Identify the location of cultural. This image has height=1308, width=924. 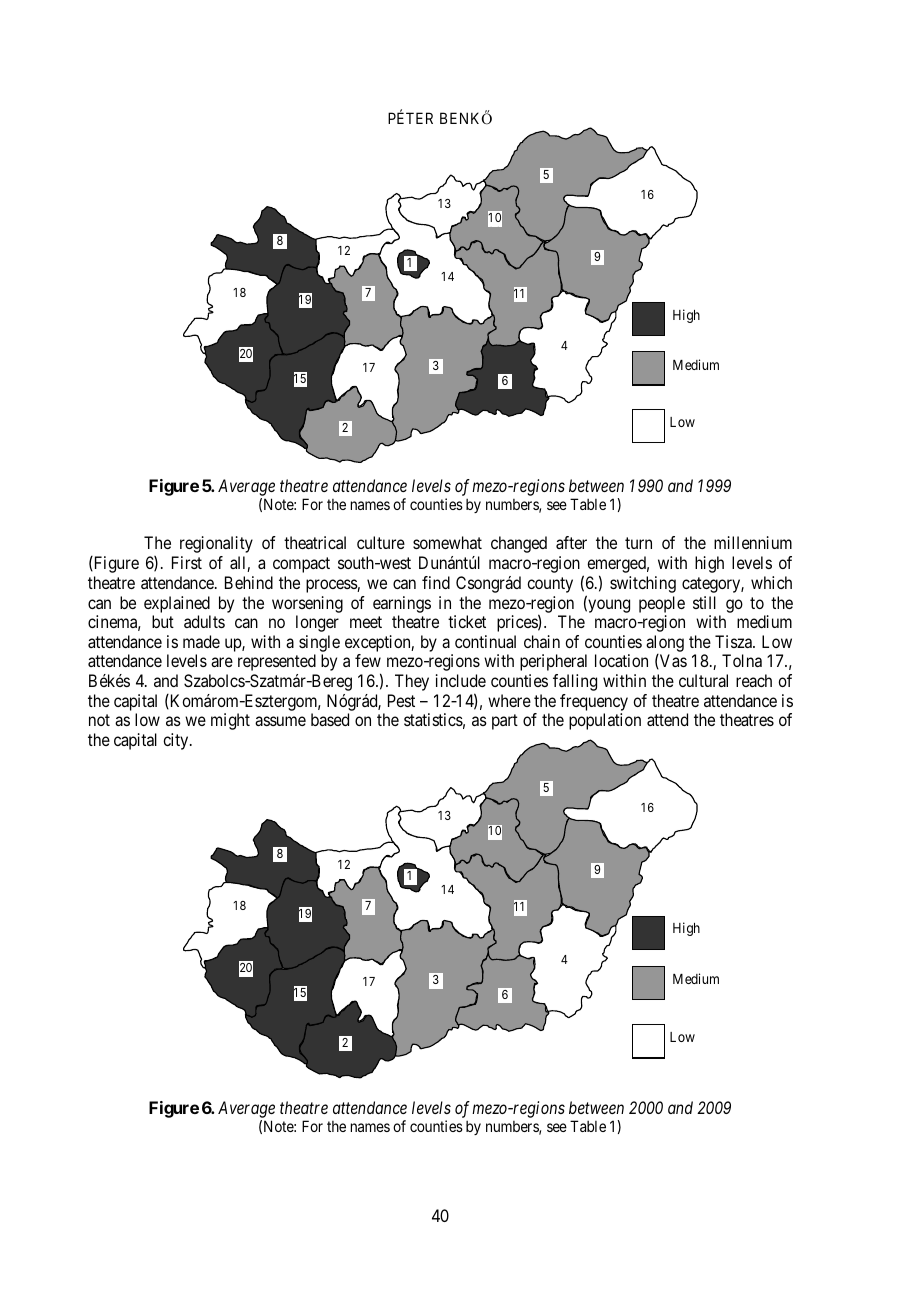
(703, 680).
